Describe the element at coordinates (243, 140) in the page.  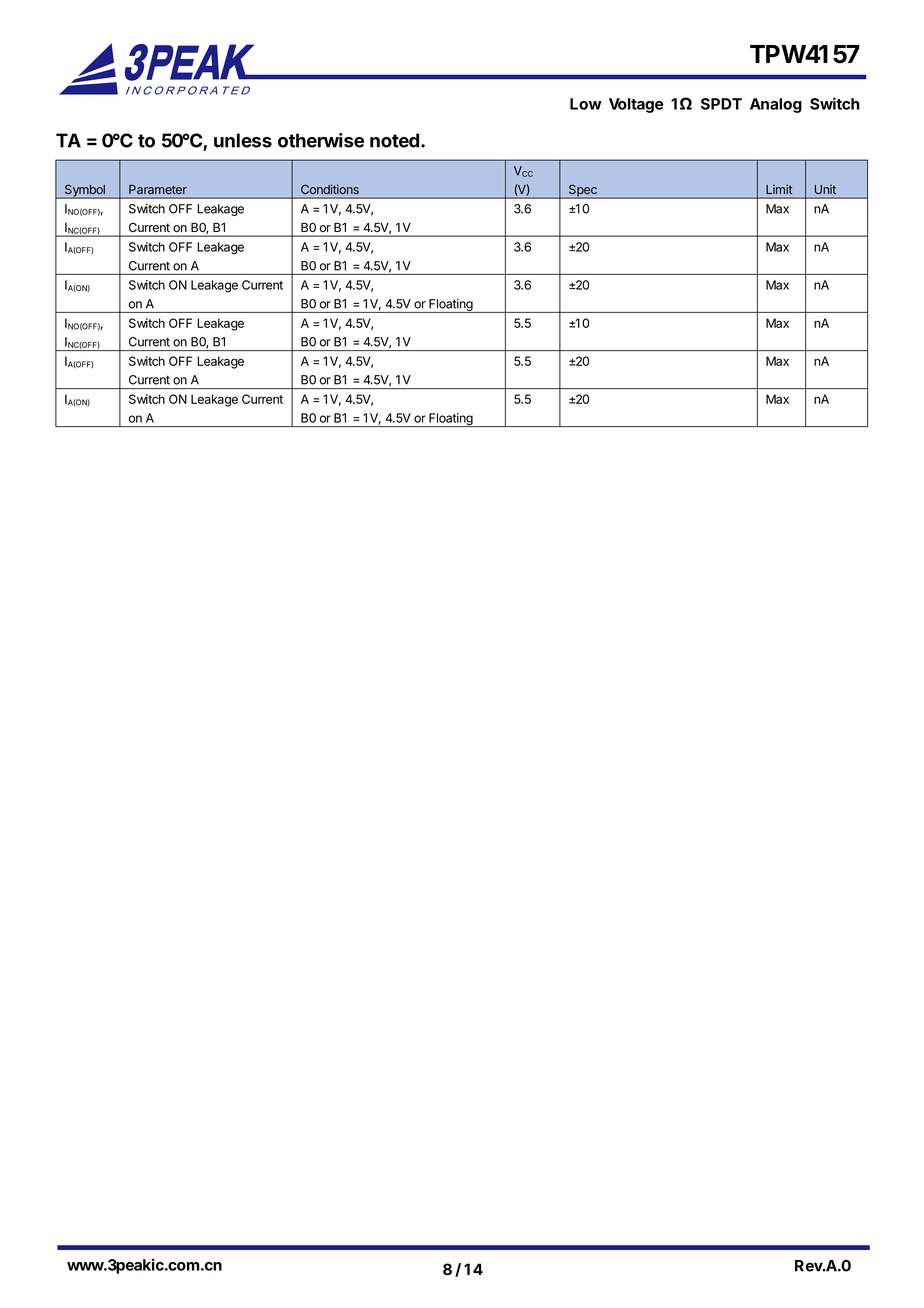
I see `unless` at that location.
